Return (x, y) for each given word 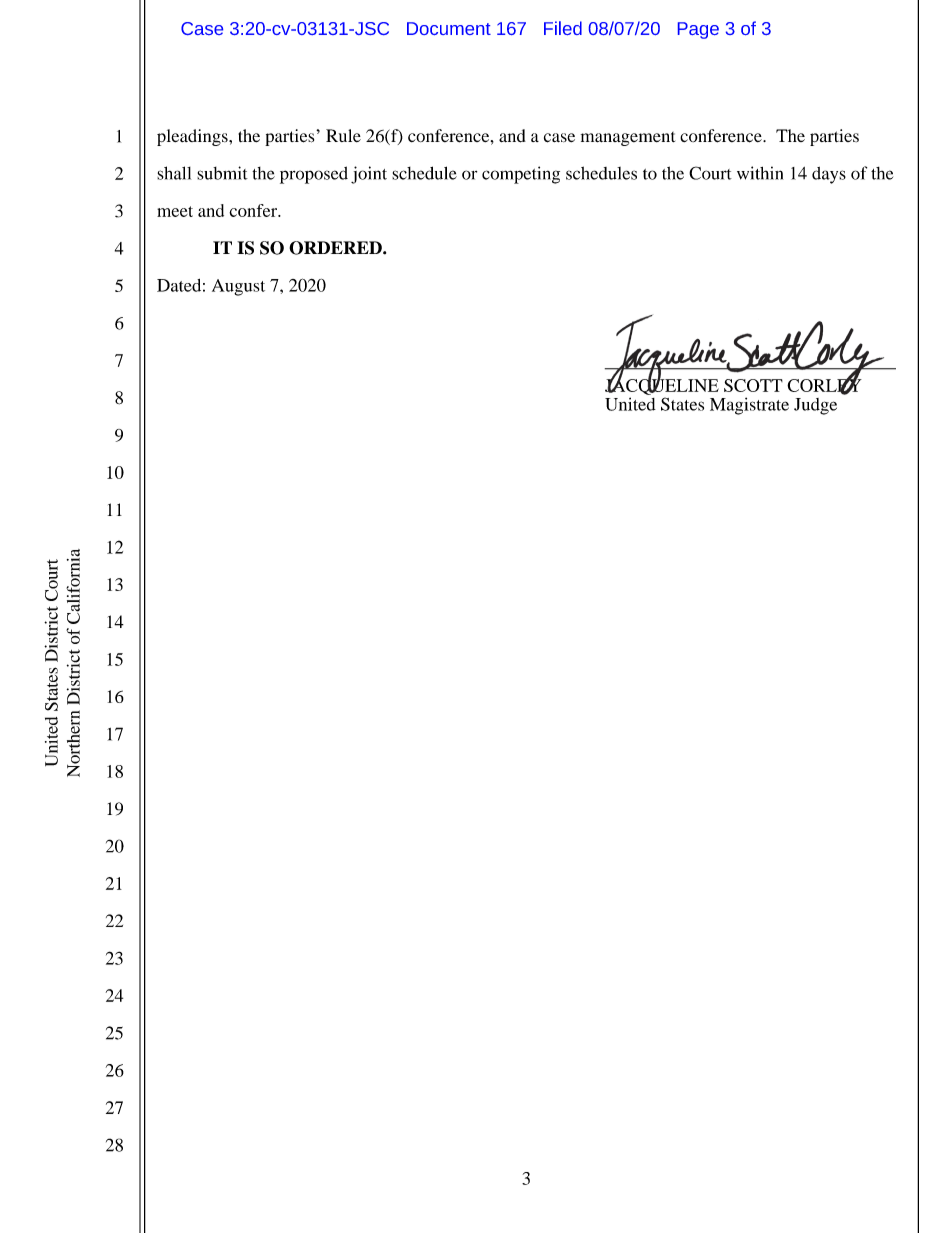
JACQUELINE (662, 386)
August (238, 287)
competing (521, 175)
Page (698, 30)
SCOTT (753, 385)
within (760, 173)
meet (175, 211)
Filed (563, 28)
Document (449, 28)
